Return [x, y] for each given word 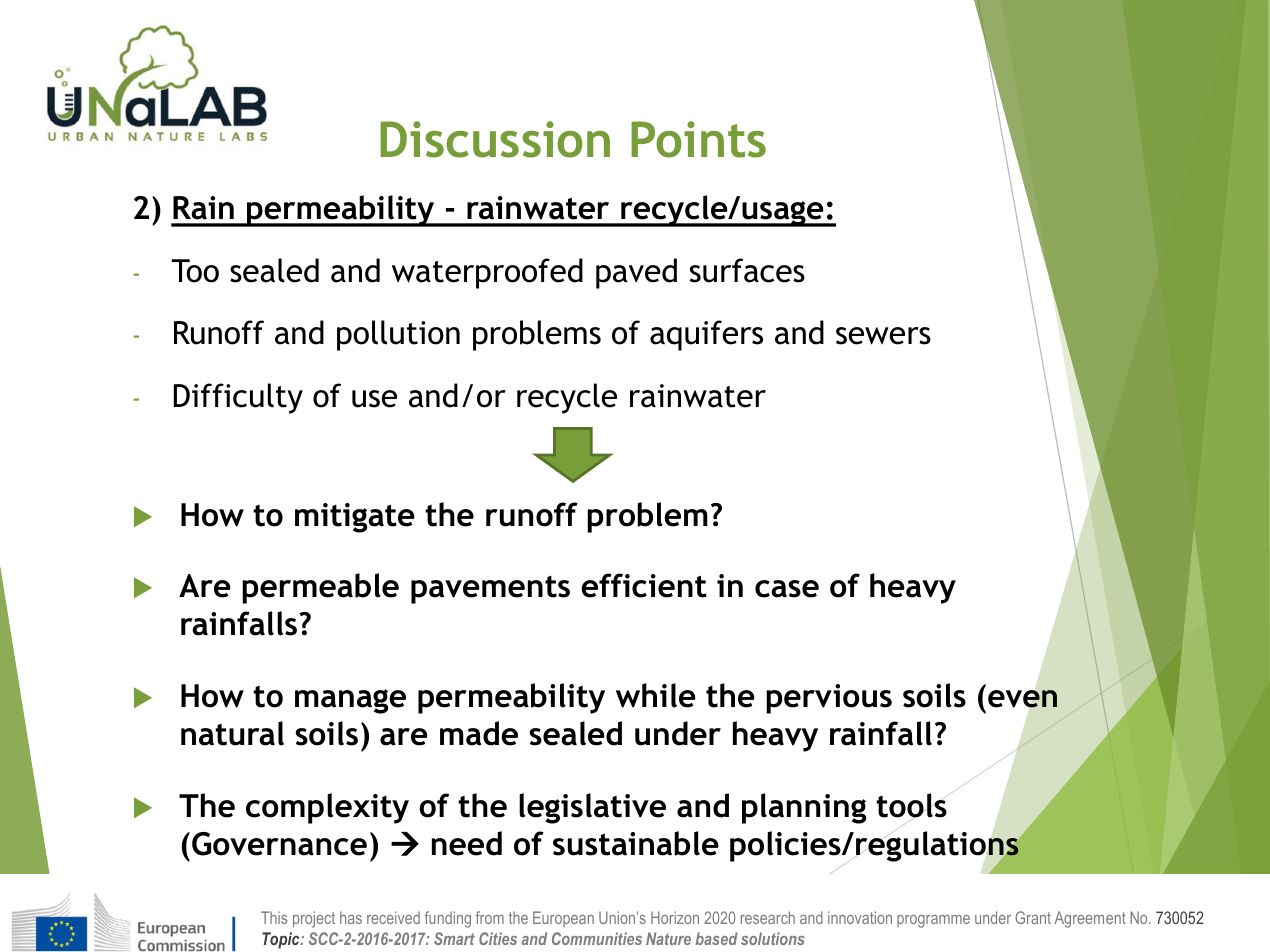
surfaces [747, 270]
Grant [1033, 917]
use [374, 399]
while [656, 695]
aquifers [706, 335]
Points [698, 139]
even [1022, 699]
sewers [883, 336]
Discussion [495, 139]
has [351, 917]
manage [350, 701]
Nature [668, 938]
